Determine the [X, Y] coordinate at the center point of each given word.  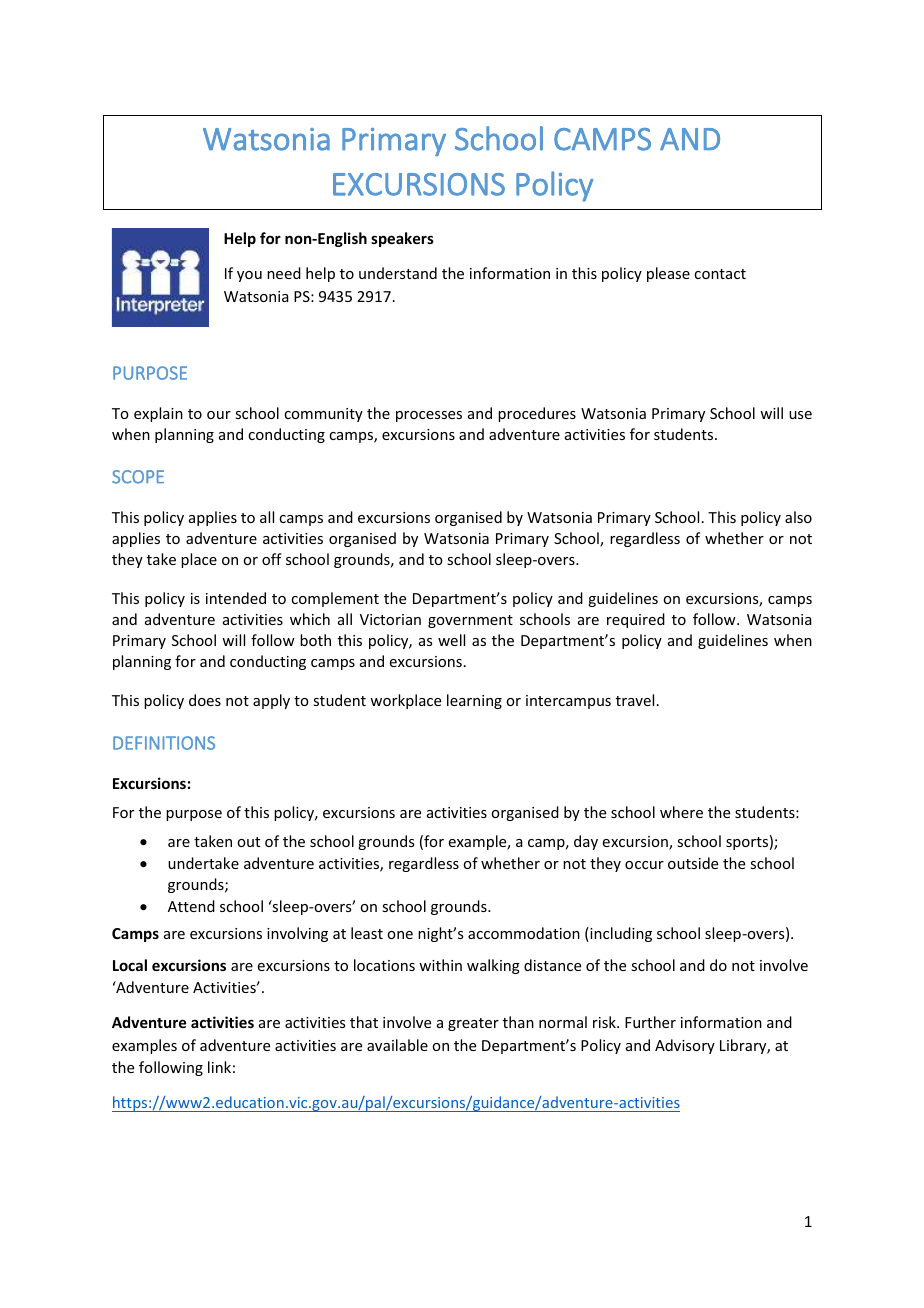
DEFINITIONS [164, 743]
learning [474, 701]
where [681, 812]
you [249, 276]
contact [720, 274]
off [272, 559]
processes [429, 416]
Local [130, 965]
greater [473, 1024]
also [798, 517]
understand [398, 273]
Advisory [685, 1046]
